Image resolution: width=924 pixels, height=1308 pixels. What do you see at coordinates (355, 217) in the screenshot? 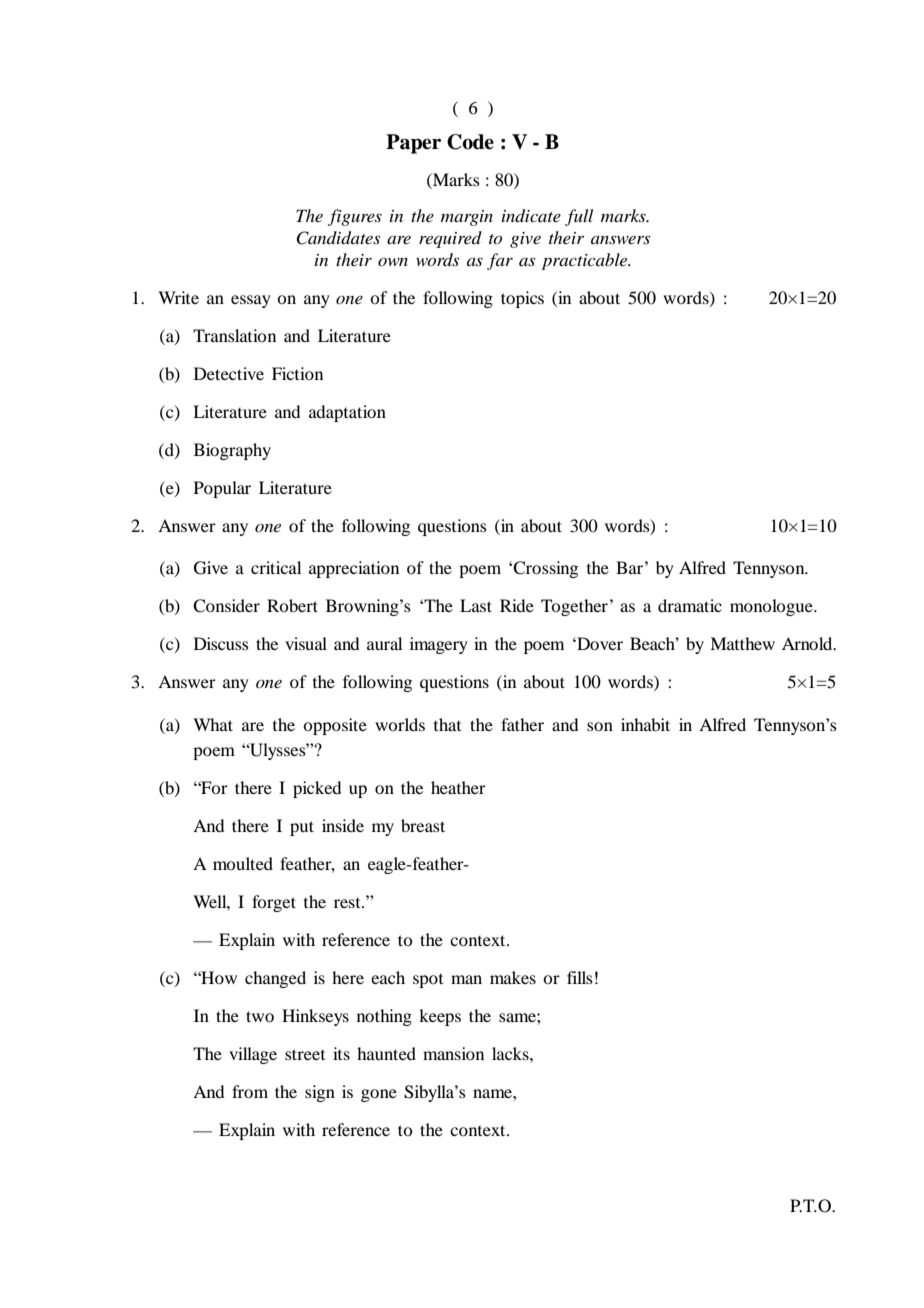
I see `figures` at bounding box center [355, 217].
